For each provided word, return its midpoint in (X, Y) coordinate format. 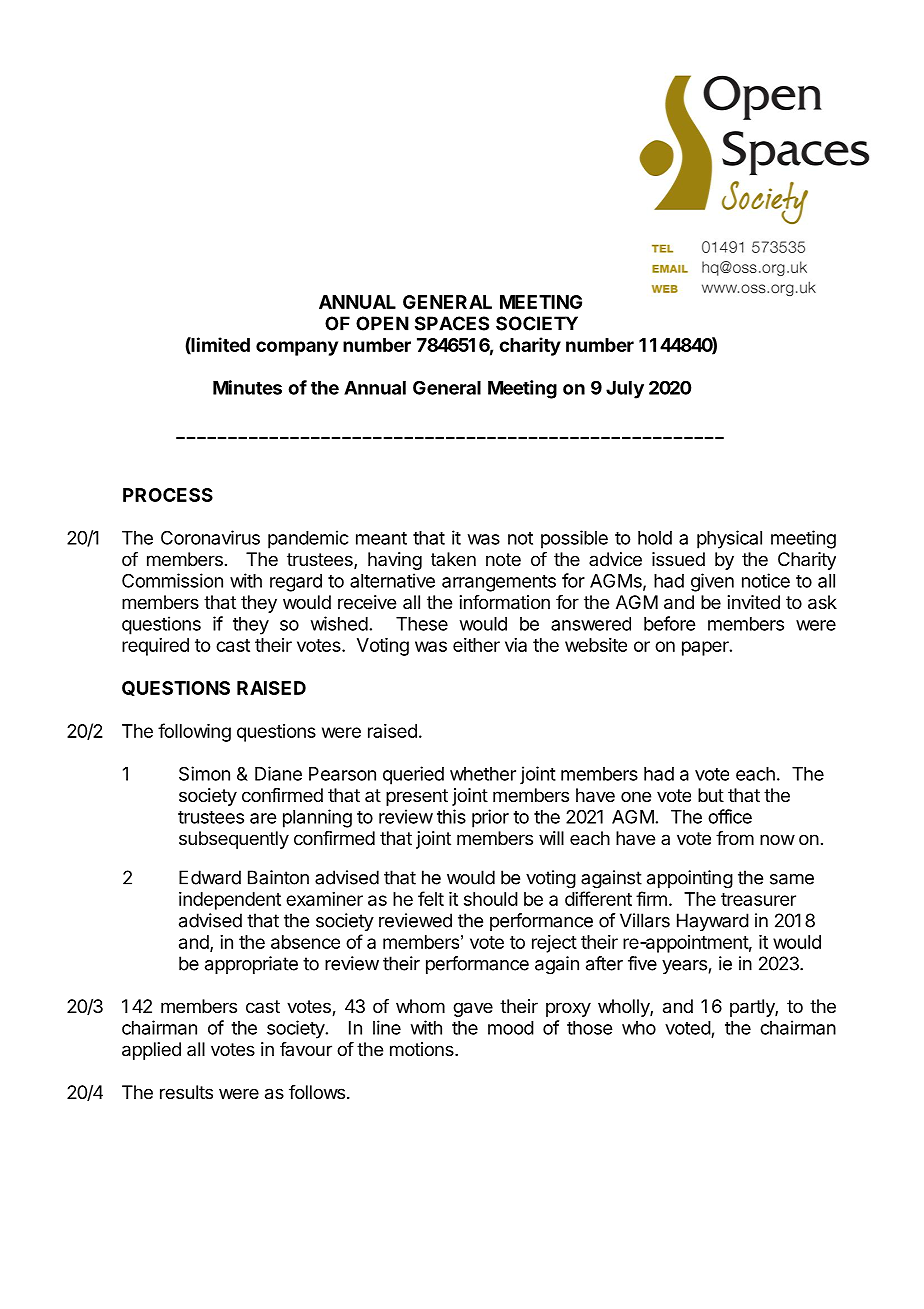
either (476, 645)
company (297, 348)
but (711, 795)
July (625, 390)
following (194, 732)
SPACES (452, 323)
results (186, 1092)
